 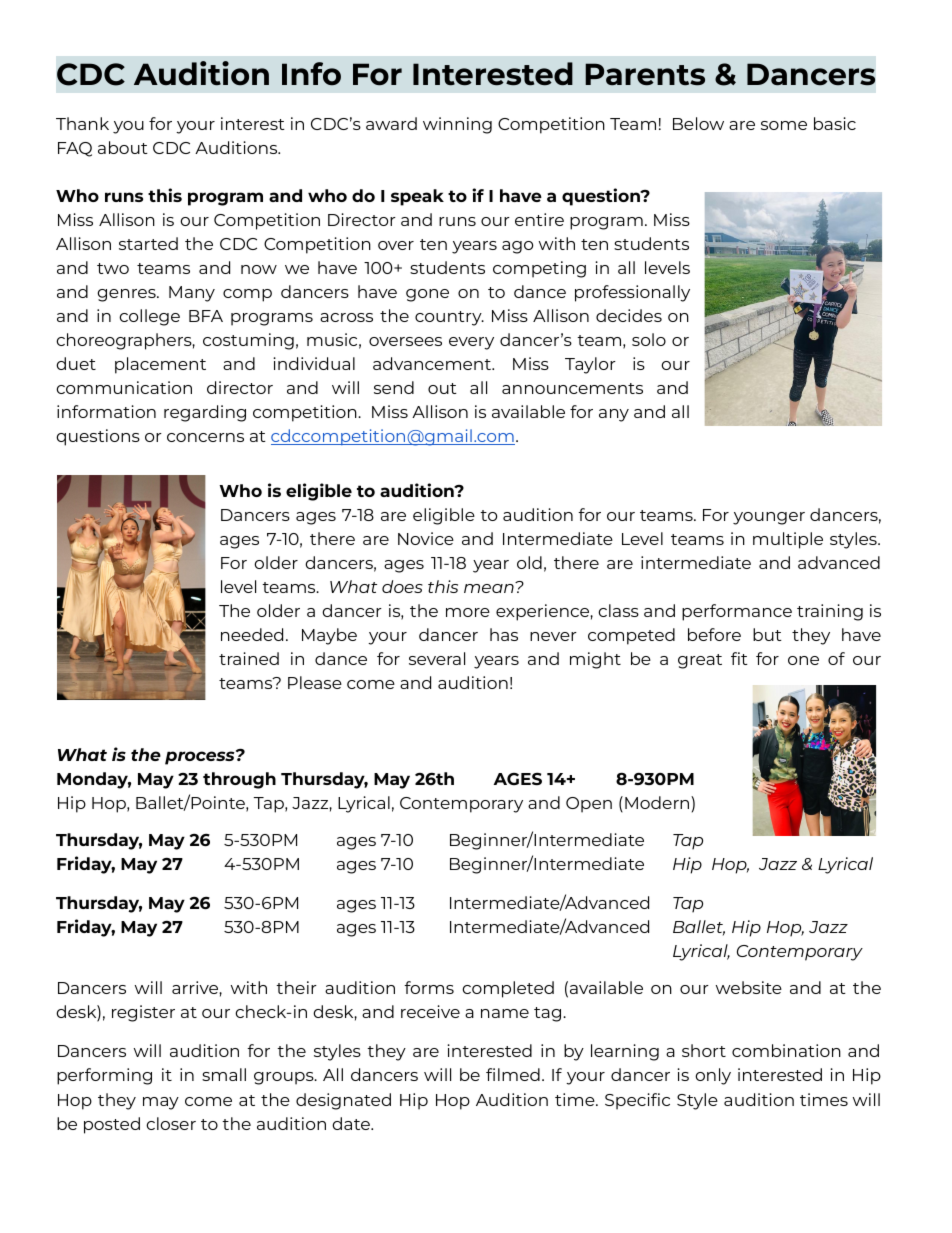 I want to click on closer, so click(x=171, y=1123).
